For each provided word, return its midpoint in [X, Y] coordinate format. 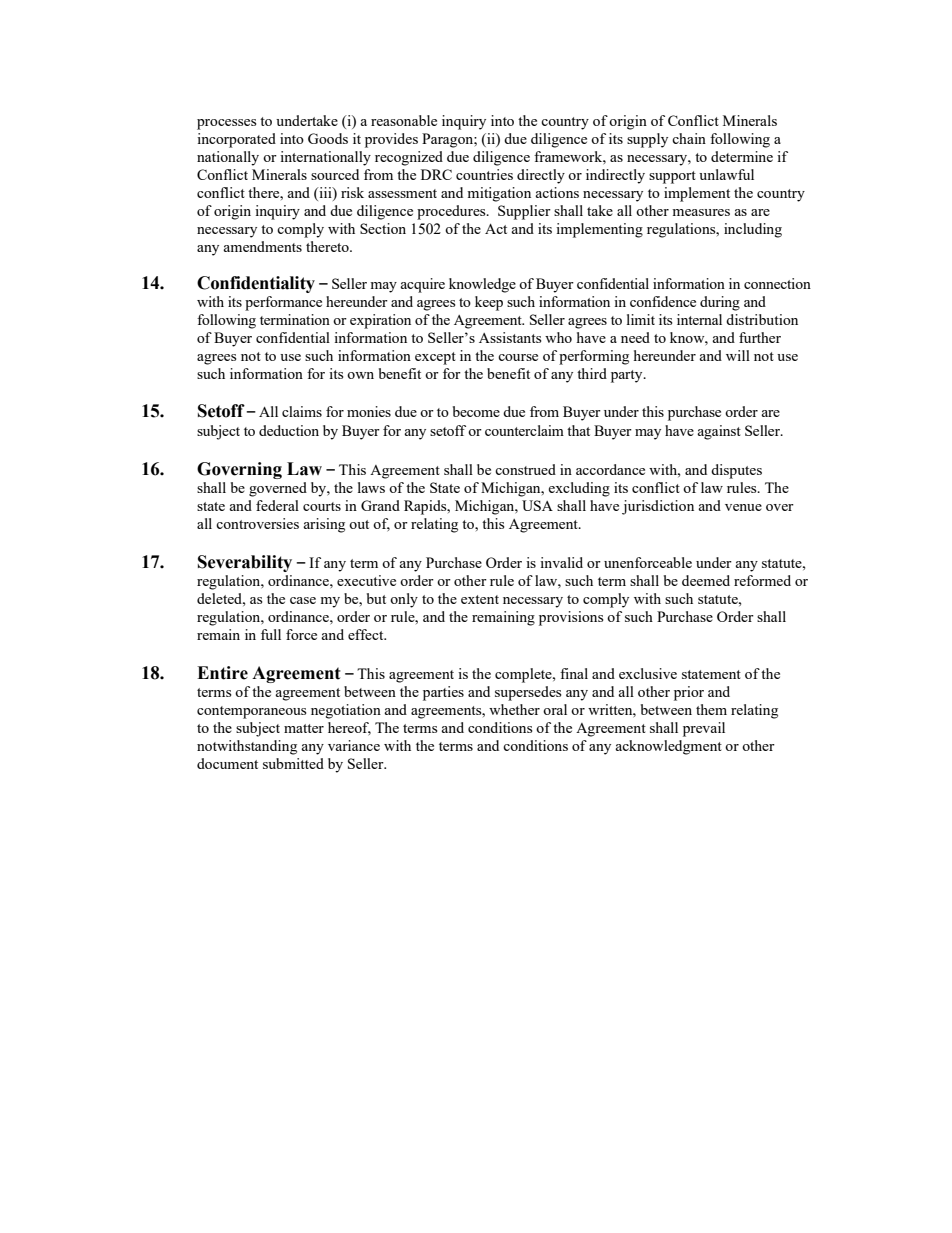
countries [484, 174]
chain [689, 138]
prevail [704, 729]
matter [304, 728]
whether [514, 709]
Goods [328, 138]
